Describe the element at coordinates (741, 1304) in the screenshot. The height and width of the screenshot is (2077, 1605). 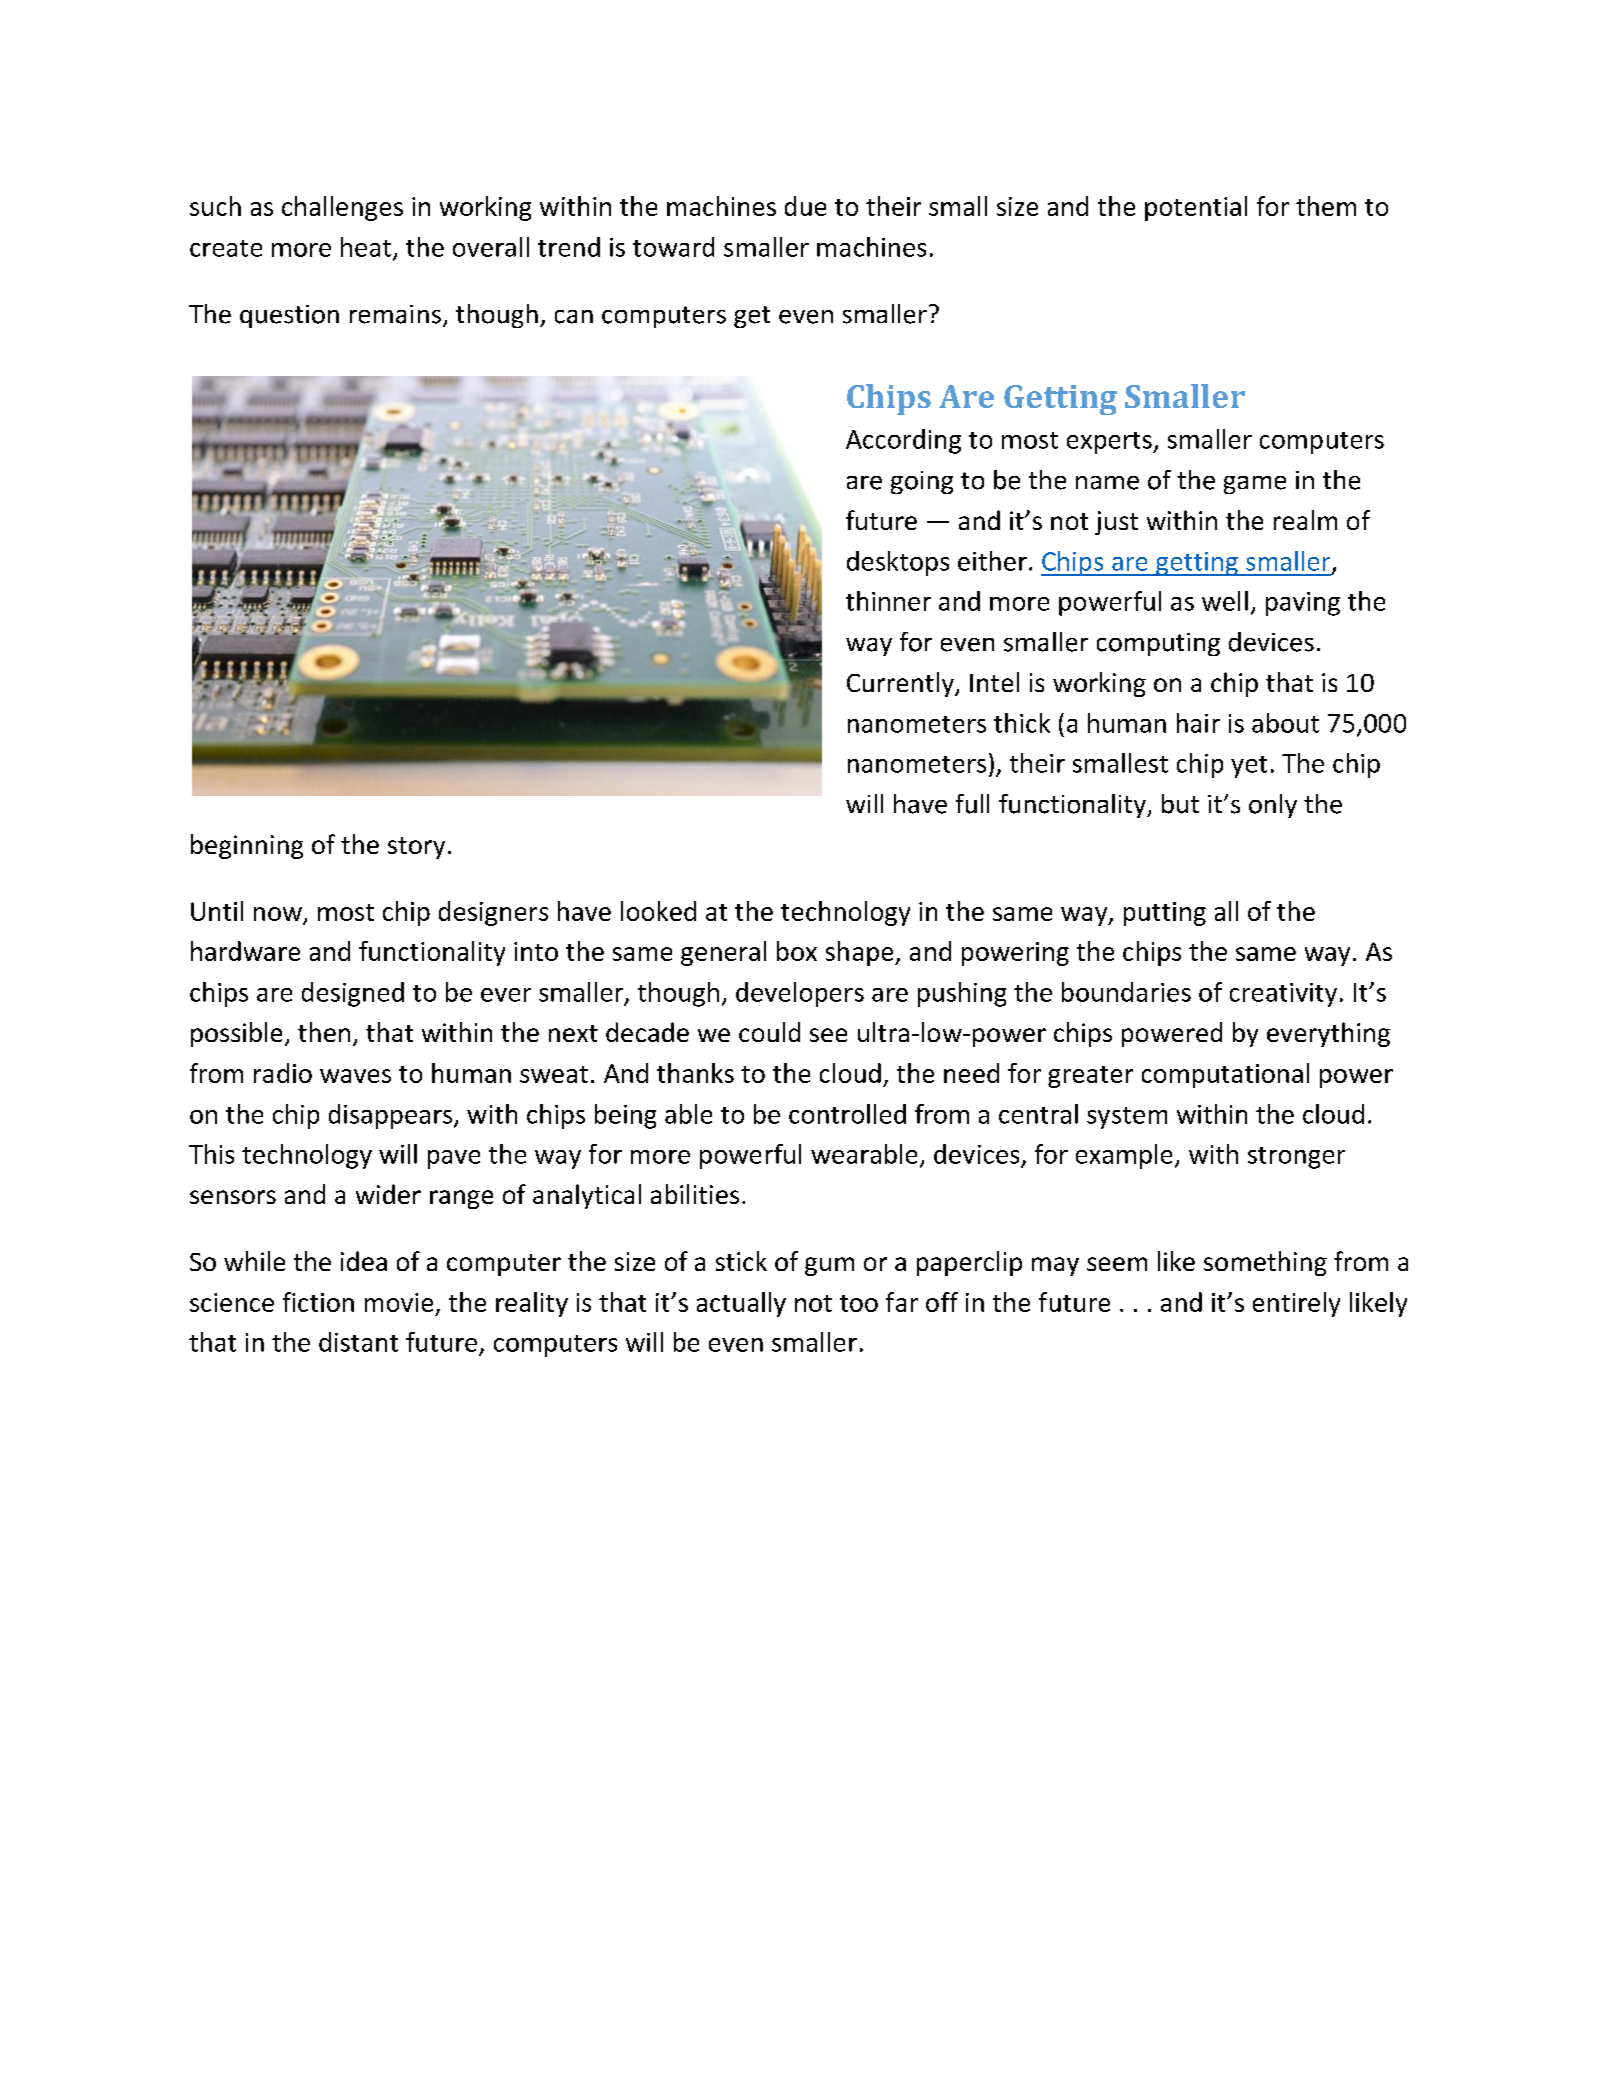
I see `actually` at that location.
